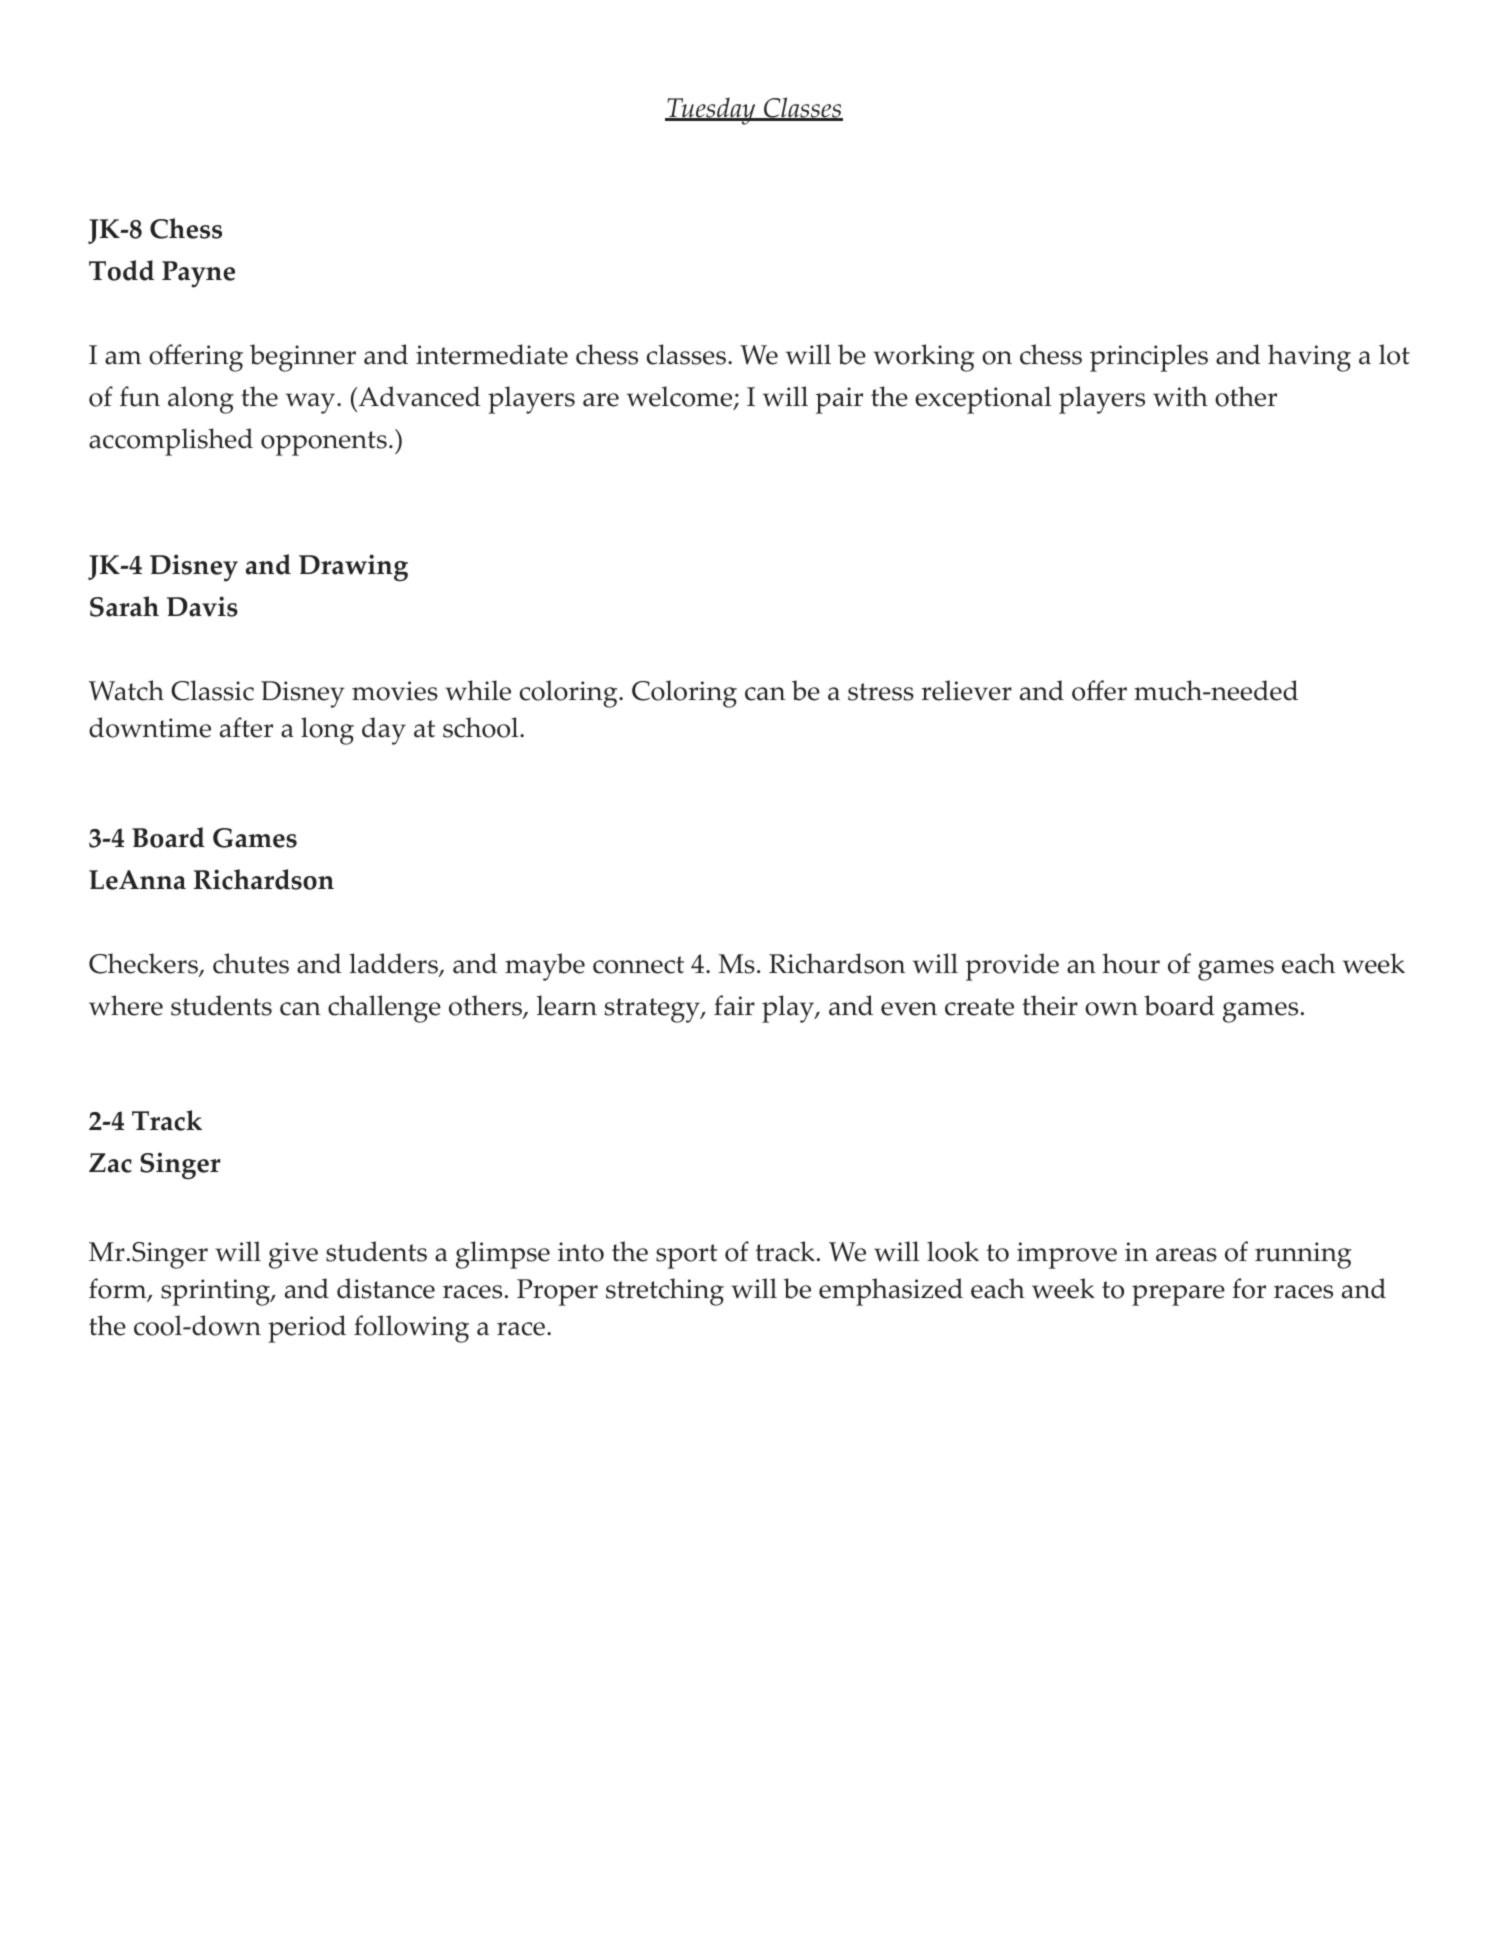 Image resolution: width=1508 pixels, height=1952 pixels. Describe the element at coordinates (734, 1005) in the document. I see `fair` at that location.
